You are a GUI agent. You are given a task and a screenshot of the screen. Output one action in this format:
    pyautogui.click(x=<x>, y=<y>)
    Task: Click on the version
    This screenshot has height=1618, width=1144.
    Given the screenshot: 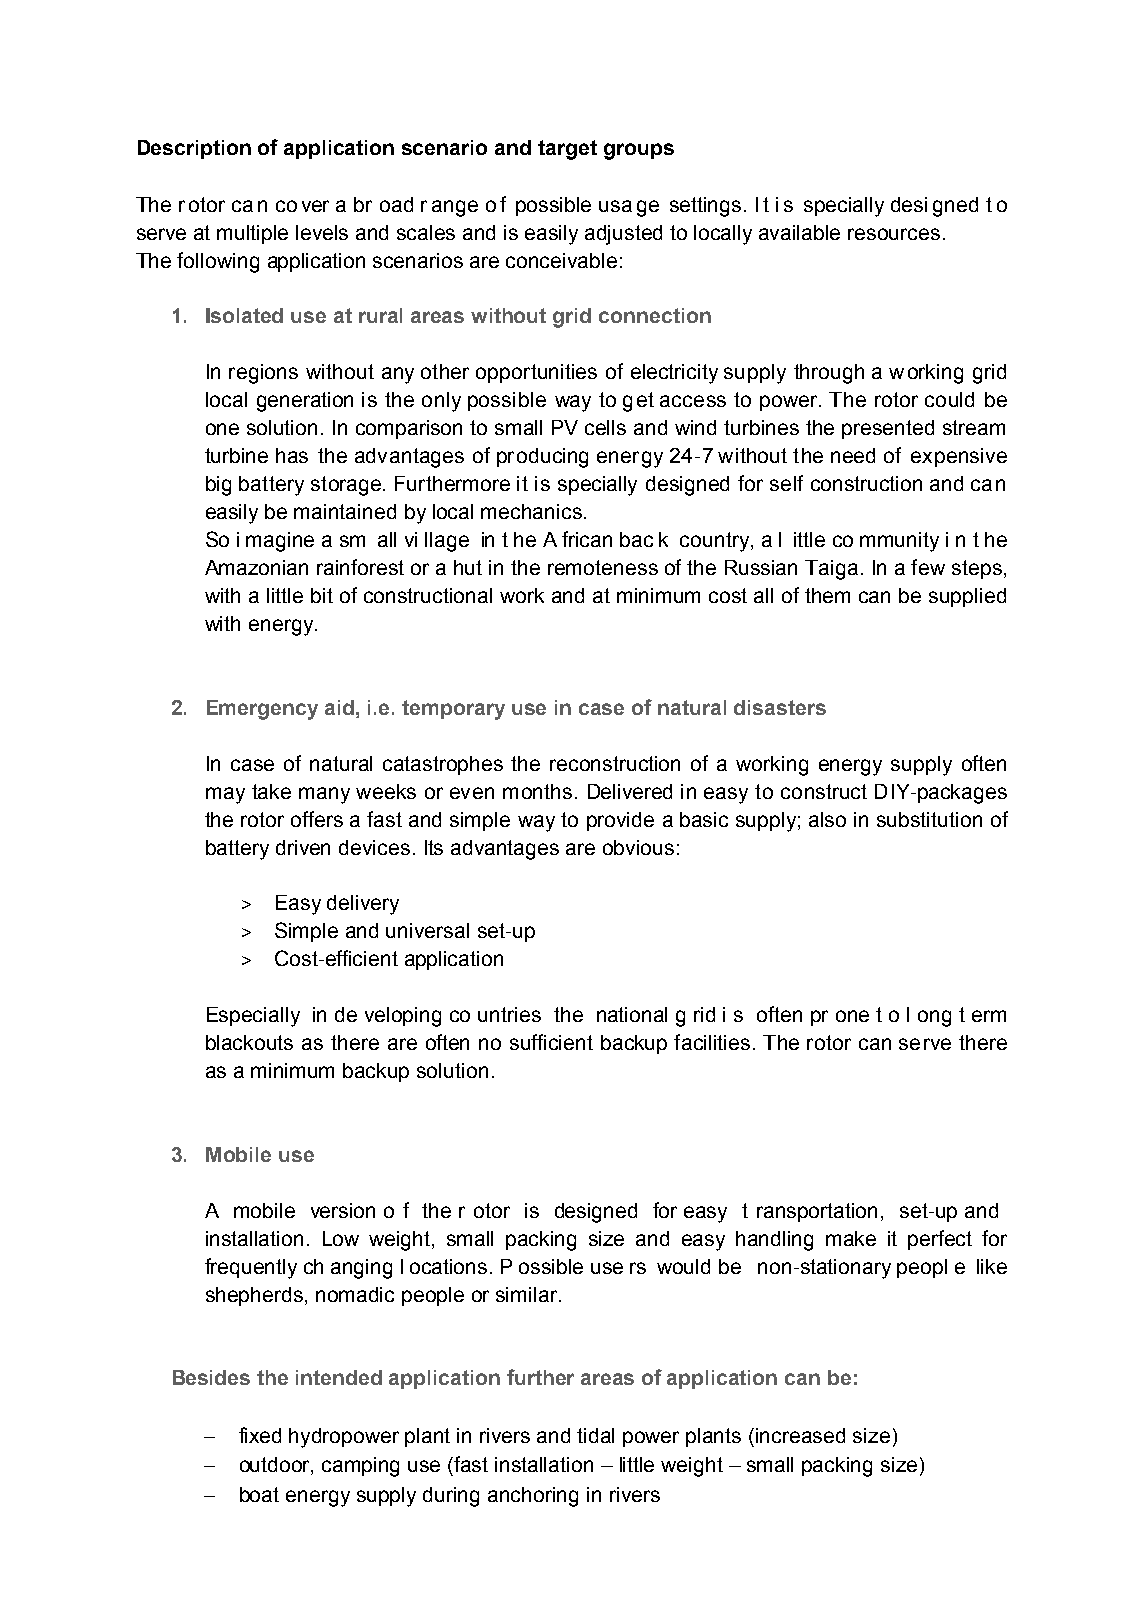 What is the action you would take?
    pyautogui.click(x=343, y=1210)
